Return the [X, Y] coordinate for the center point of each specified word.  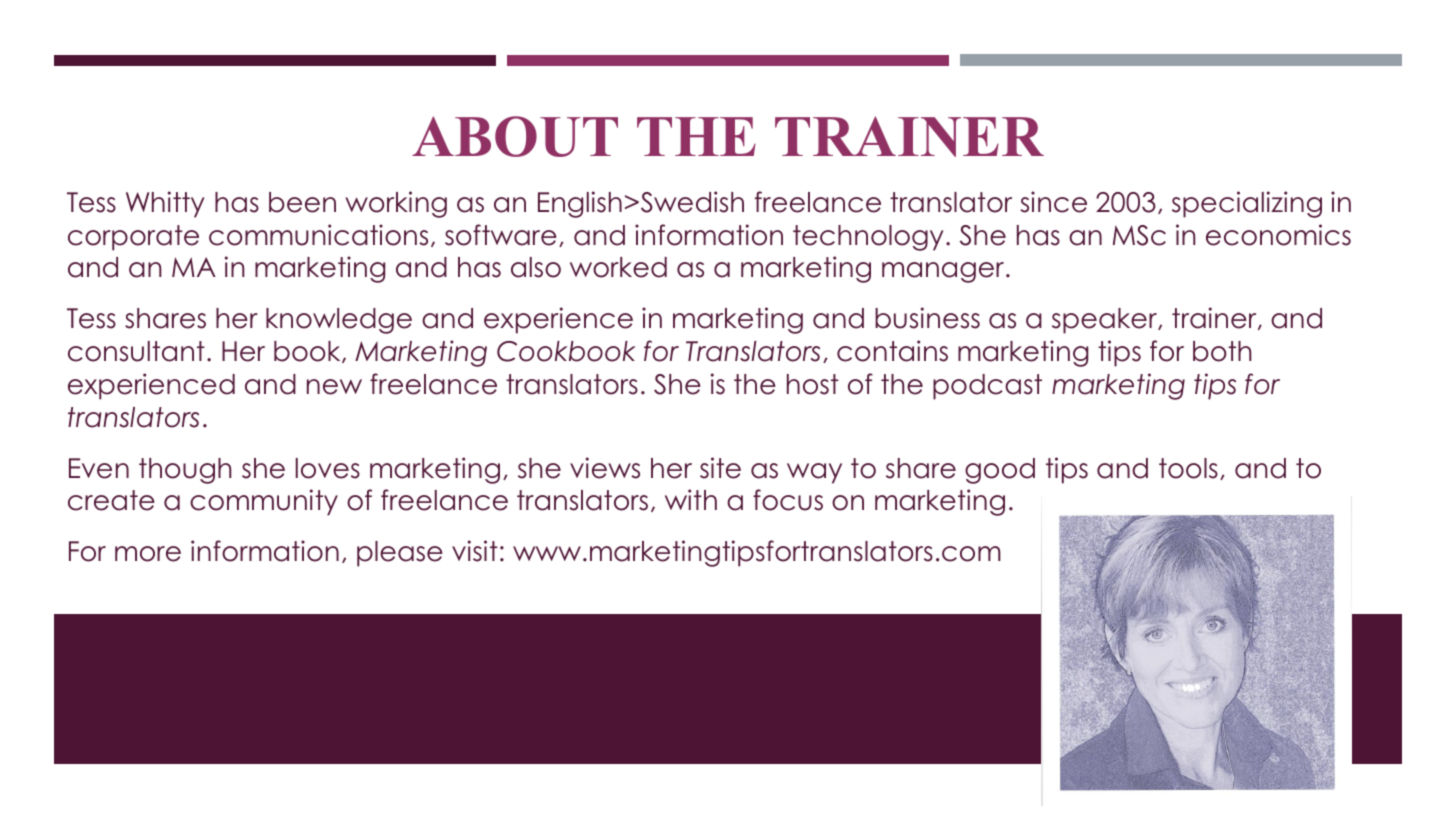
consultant [136, 351]
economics [1278, 235]
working [396, 204]
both [1222, 351]
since [1053, 202]
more [148, 554]
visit [475, 551]
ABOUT [515, 136]
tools [1188, 468]
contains [892, 351]
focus [788, 500]
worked [618, 267]
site [720, 468]
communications [318, 235]
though [185, 471]
